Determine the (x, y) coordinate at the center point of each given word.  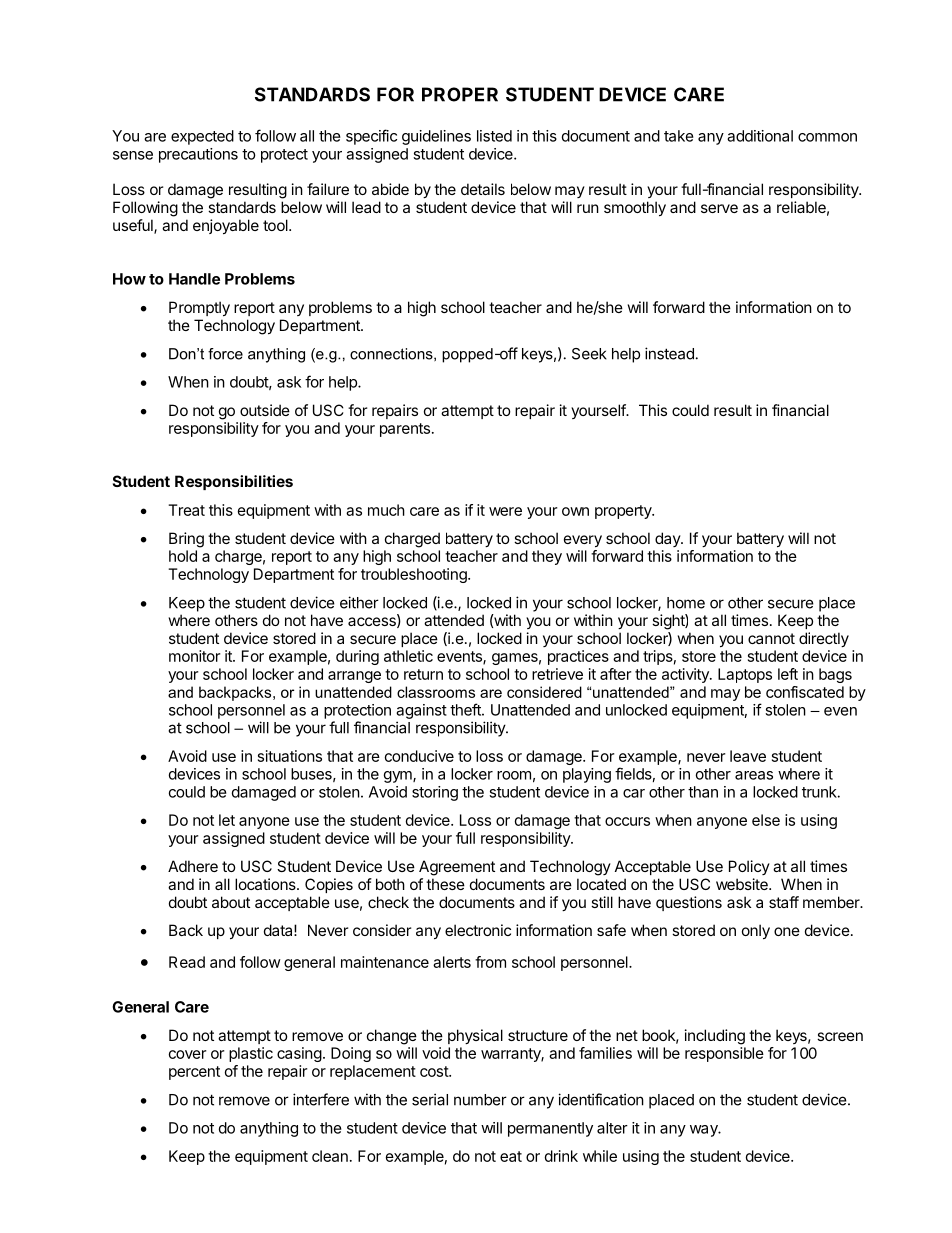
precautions (198, 155)
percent (194, 1073)
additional (760, 136)
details (483, 189)
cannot (771, 638)
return (423, 674)
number (480, 1100)
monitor (194, 656)
